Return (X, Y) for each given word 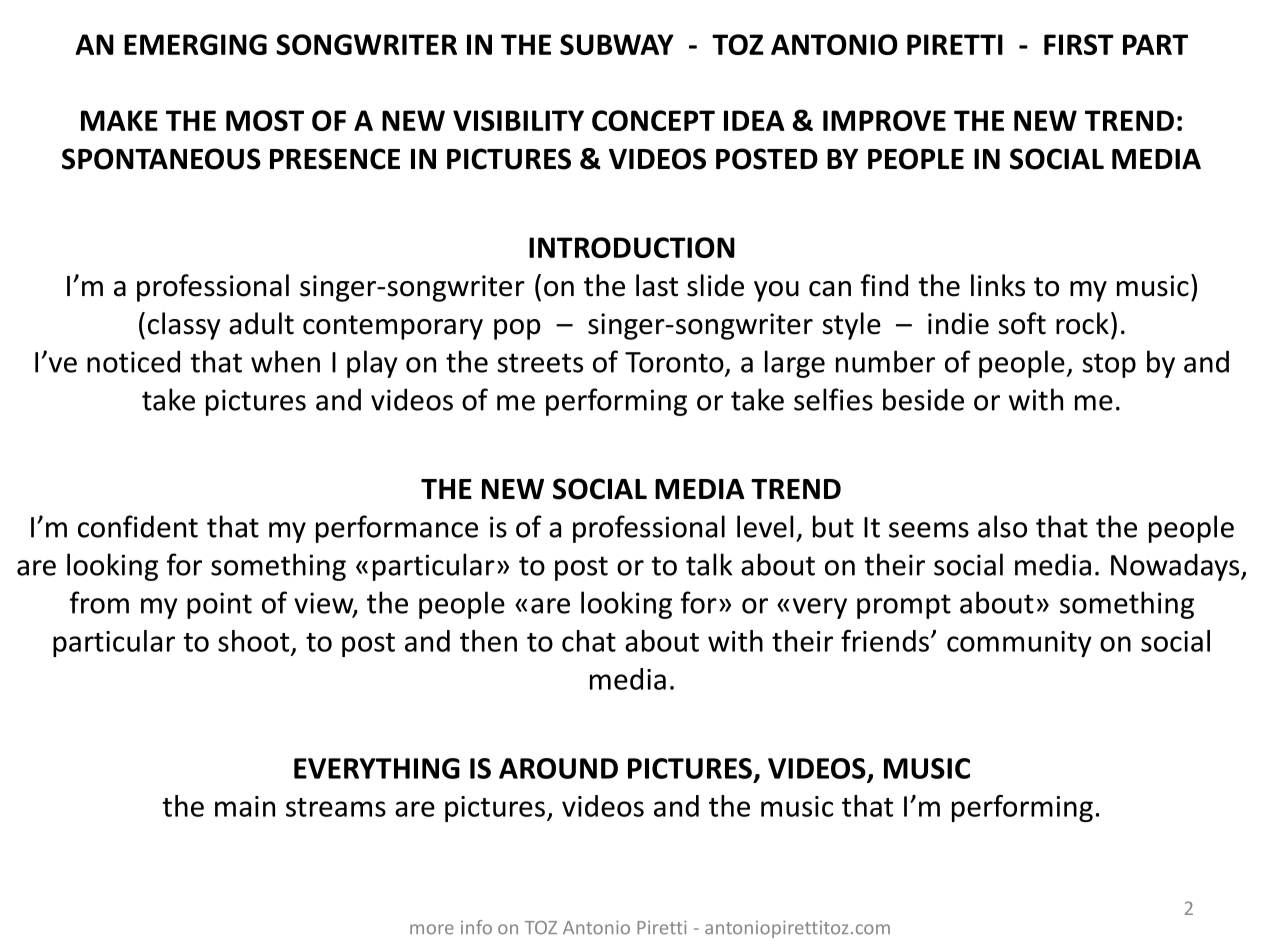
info (476, 927)
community (1019, 644)
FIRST (1079, 44)
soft (1022, 323)
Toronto (675, 363)
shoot (255, 642)
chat (589, 641)
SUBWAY (617, 44)
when (285, 361)
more (432, 929)
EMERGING (195, 44)
